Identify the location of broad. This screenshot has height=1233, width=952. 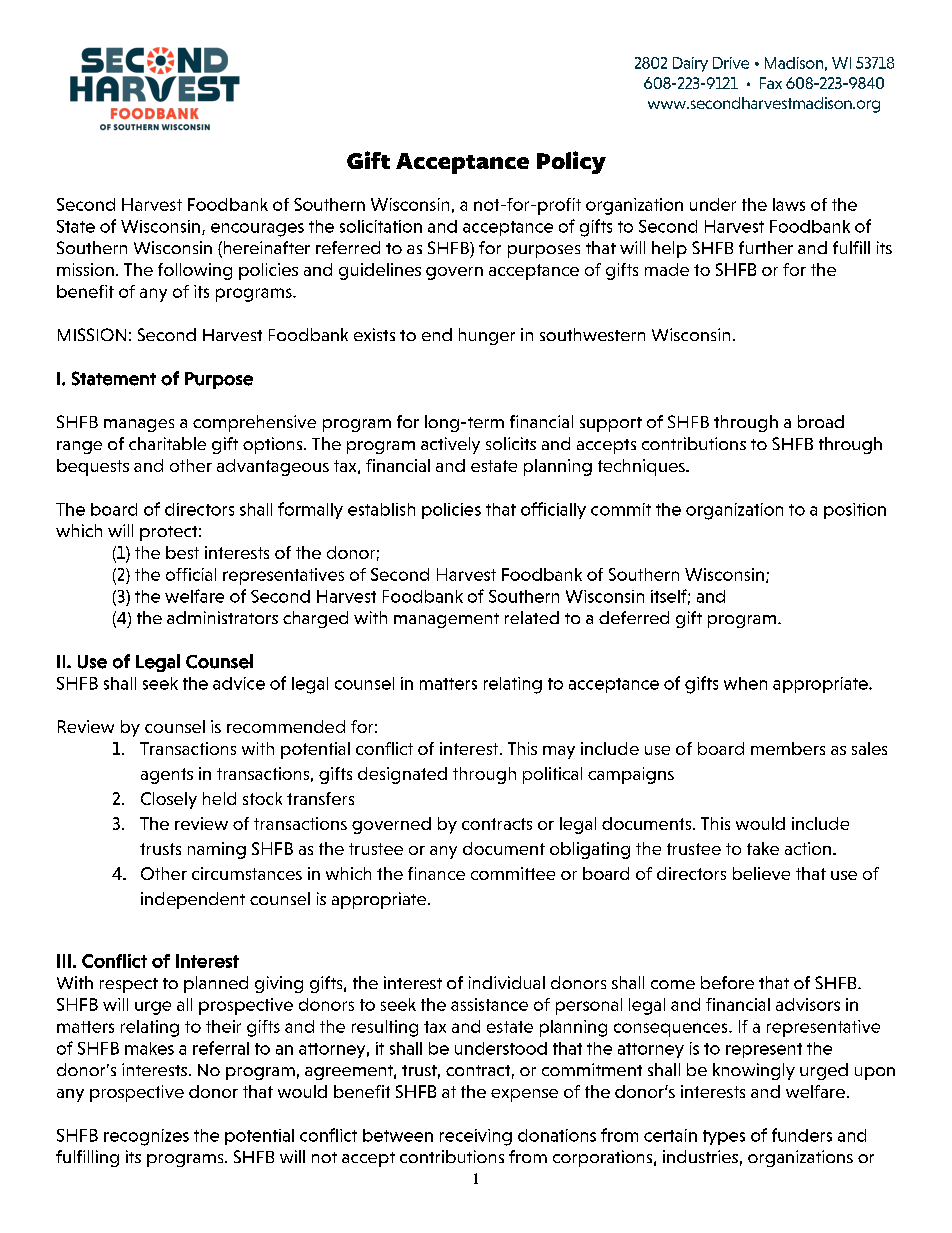
(821, 421).
